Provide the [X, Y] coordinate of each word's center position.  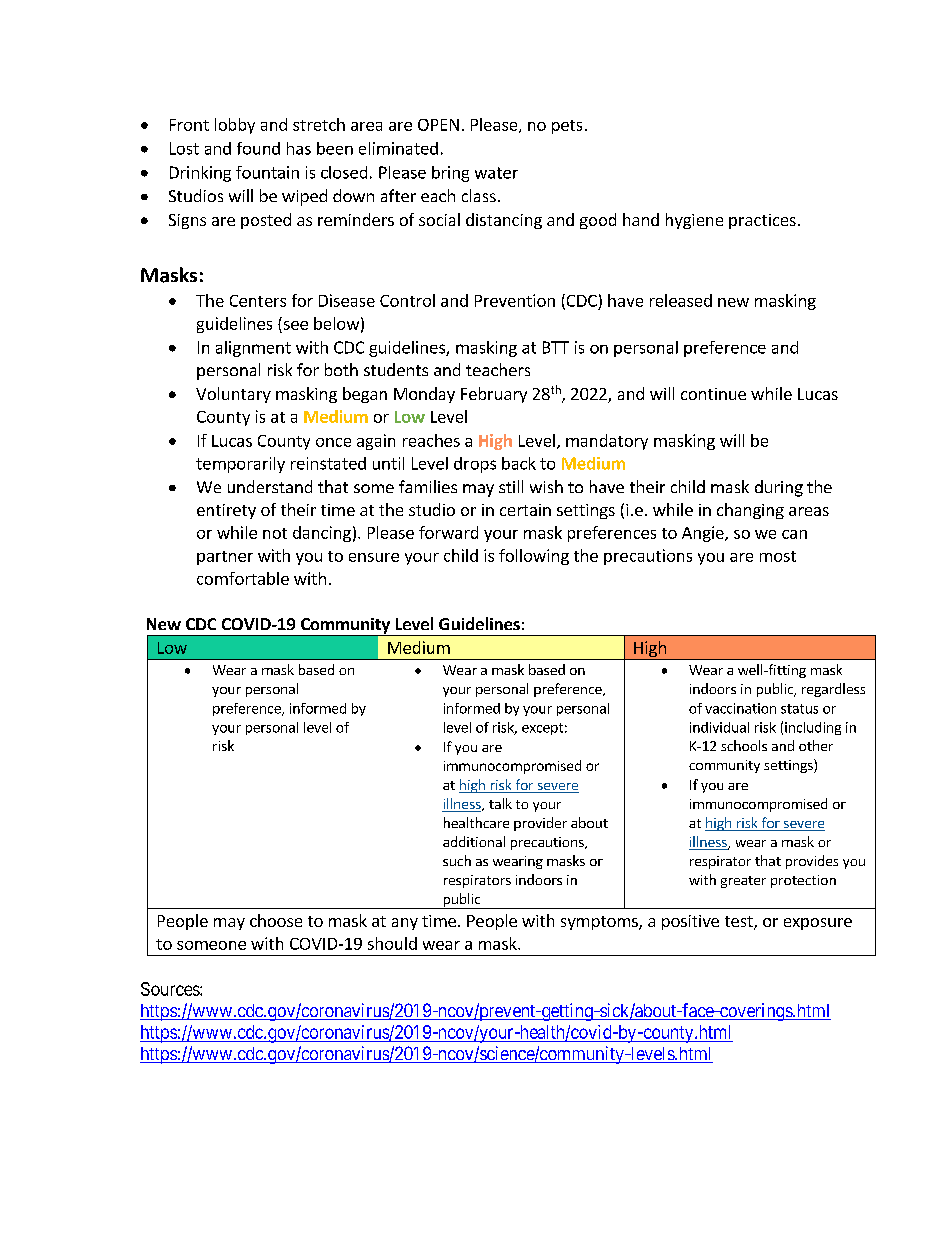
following [534, 557]
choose [276, 920]
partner [225, 558]
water [496, 173]
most [778, 556]
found [258, 148]
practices [762, 221]
